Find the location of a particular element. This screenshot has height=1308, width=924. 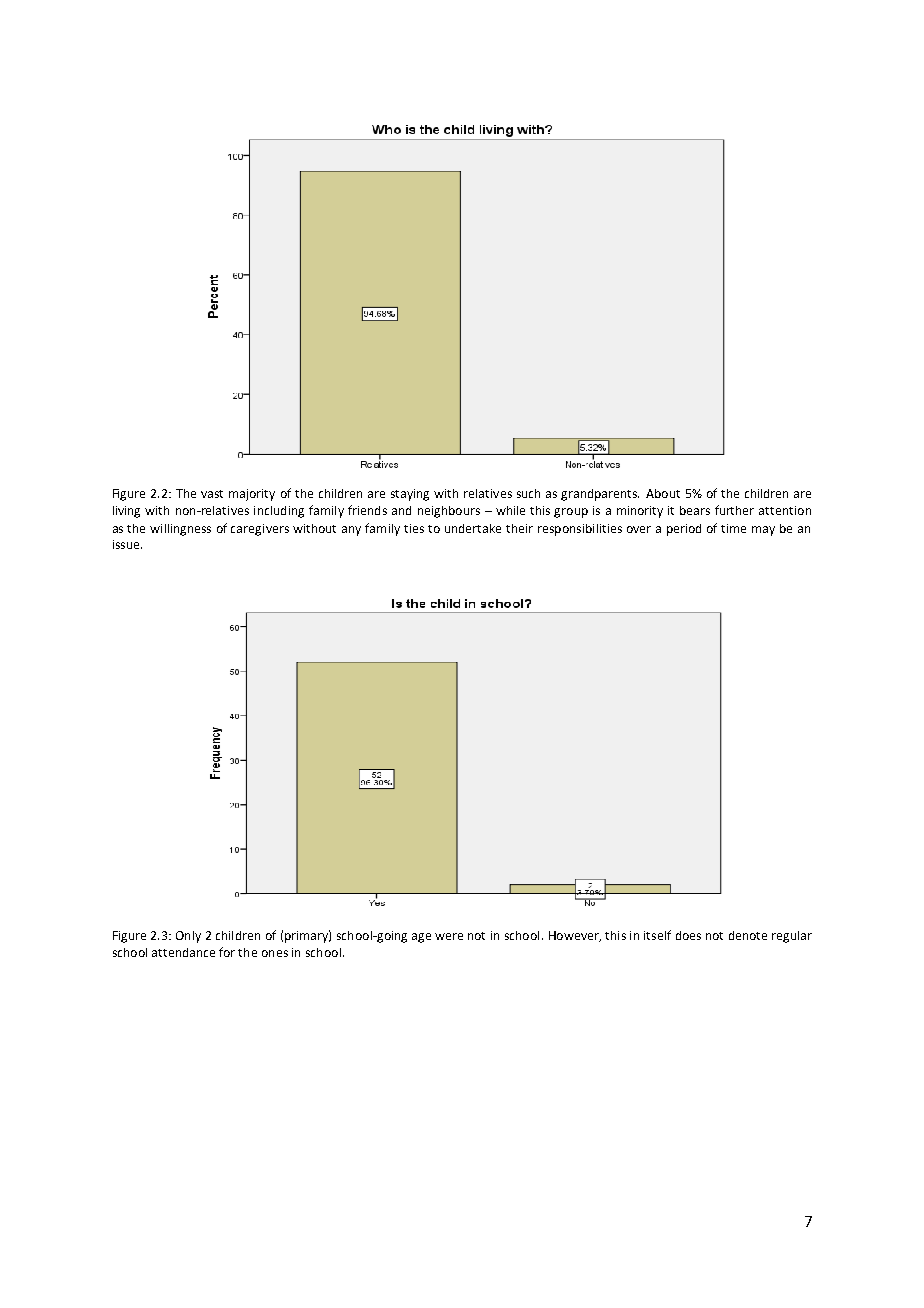

undertake is located at coordinates (473, 528).
